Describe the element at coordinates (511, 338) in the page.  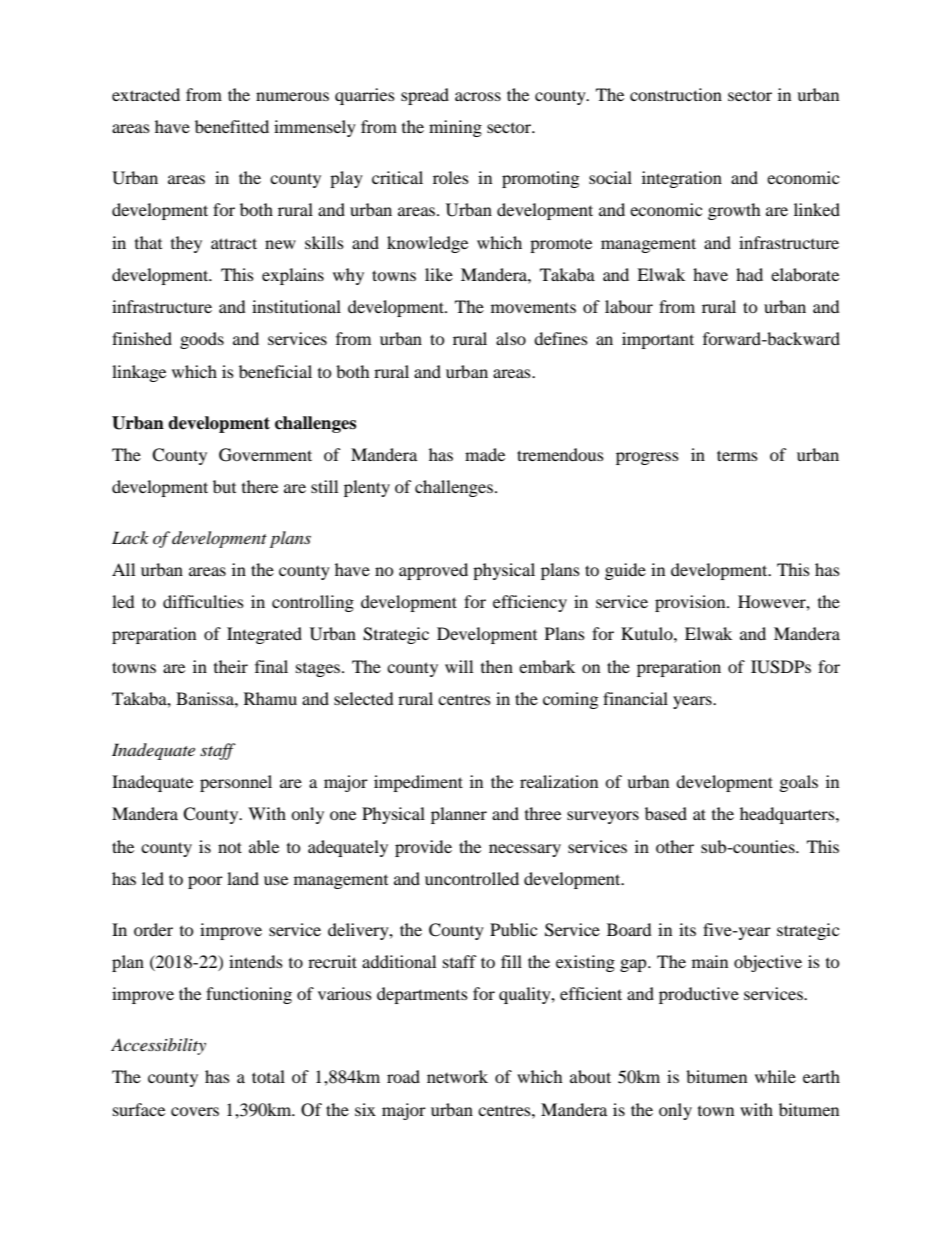
I see `also` at that location.
